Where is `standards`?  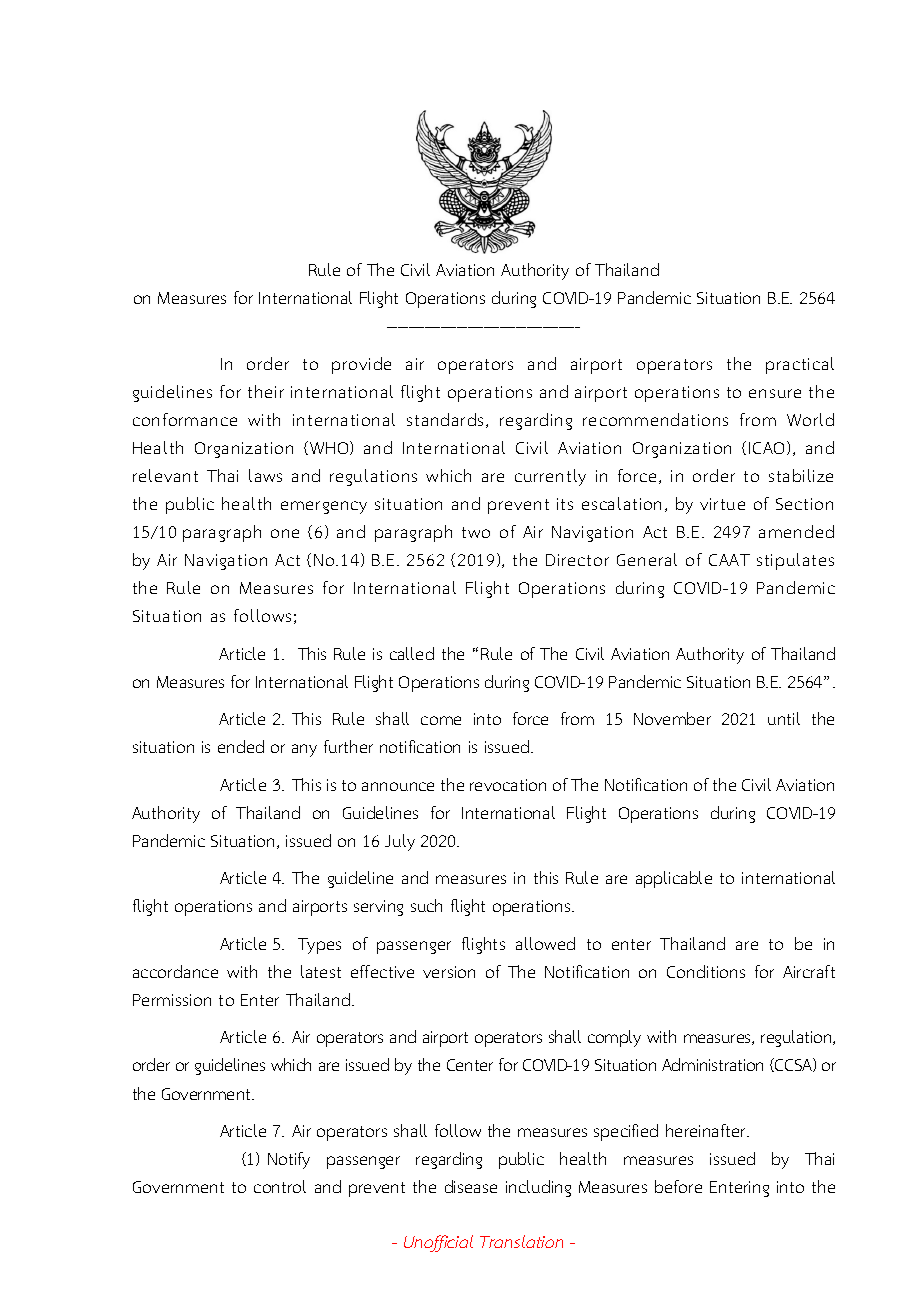
standards is located at coordinates (445, 419).
